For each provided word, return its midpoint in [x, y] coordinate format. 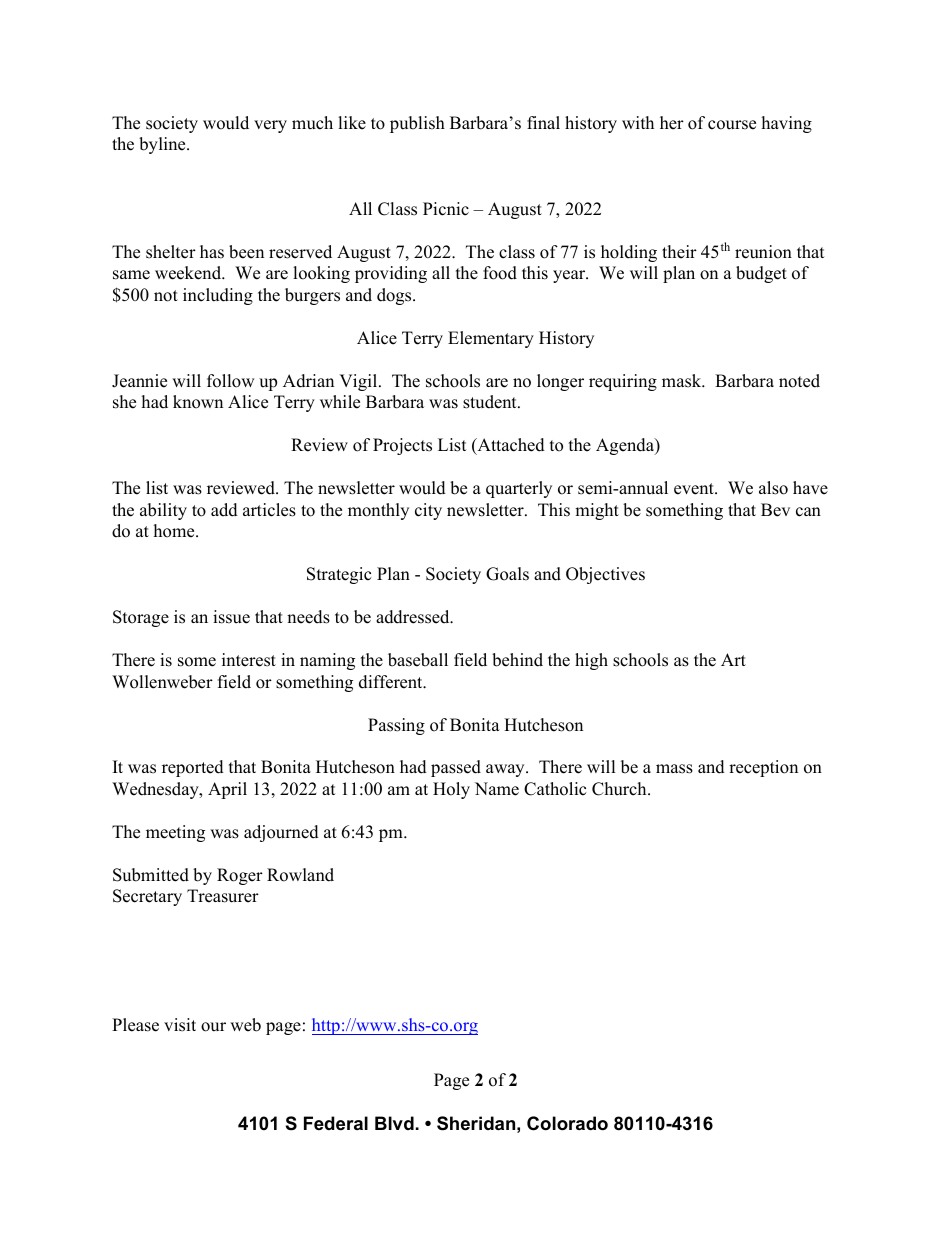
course [732, 125]
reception [763, 768]
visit [180, 1025]
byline [163, 145]
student [491, 402]
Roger [240, 876]
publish [417, 124]
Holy [451, 790]
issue [231, 617]
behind [517, 660]
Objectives [605, 575]
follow [230, 381]
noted [799, 381]
